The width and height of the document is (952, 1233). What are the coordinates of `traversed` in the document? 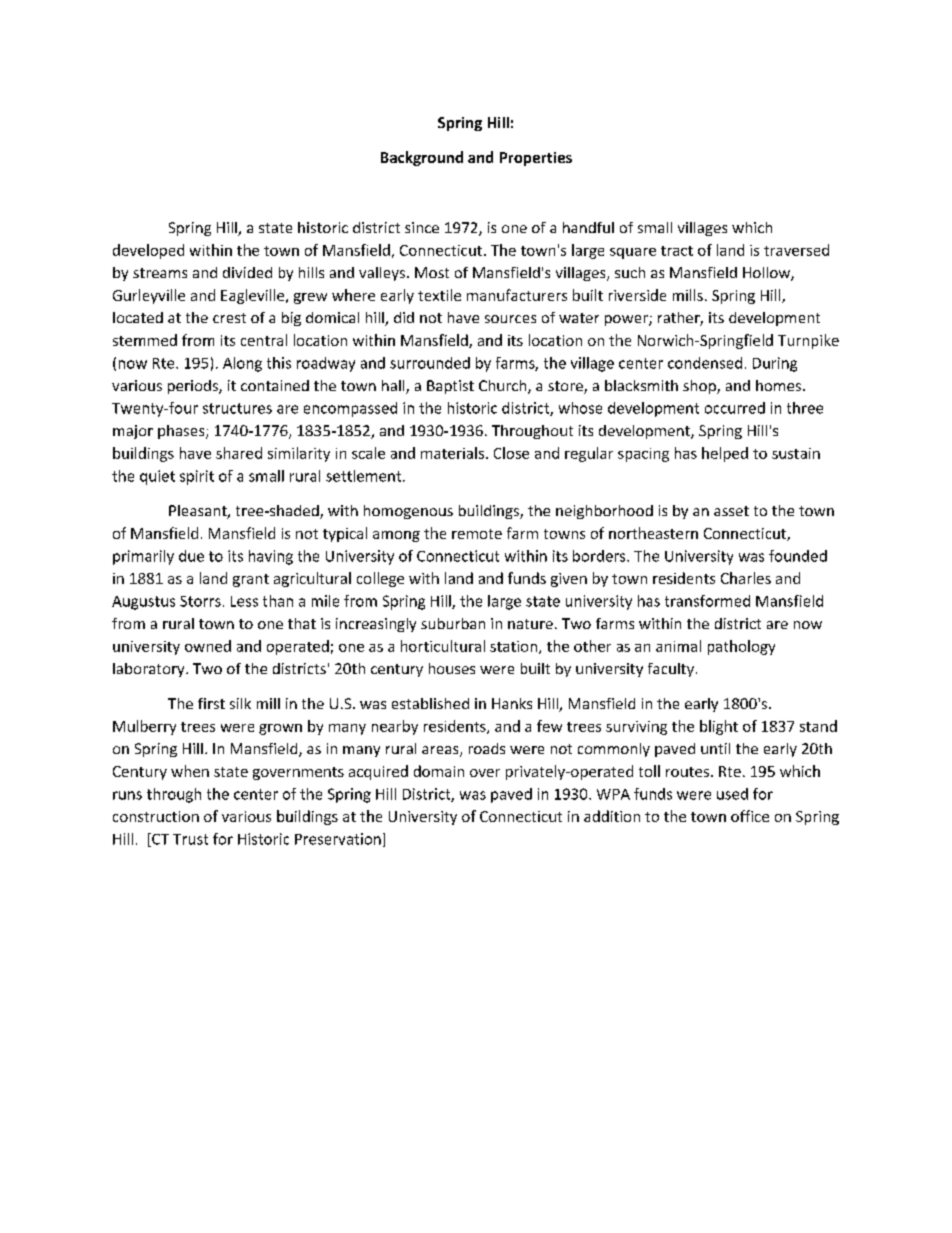 It's located at (796, 250).
